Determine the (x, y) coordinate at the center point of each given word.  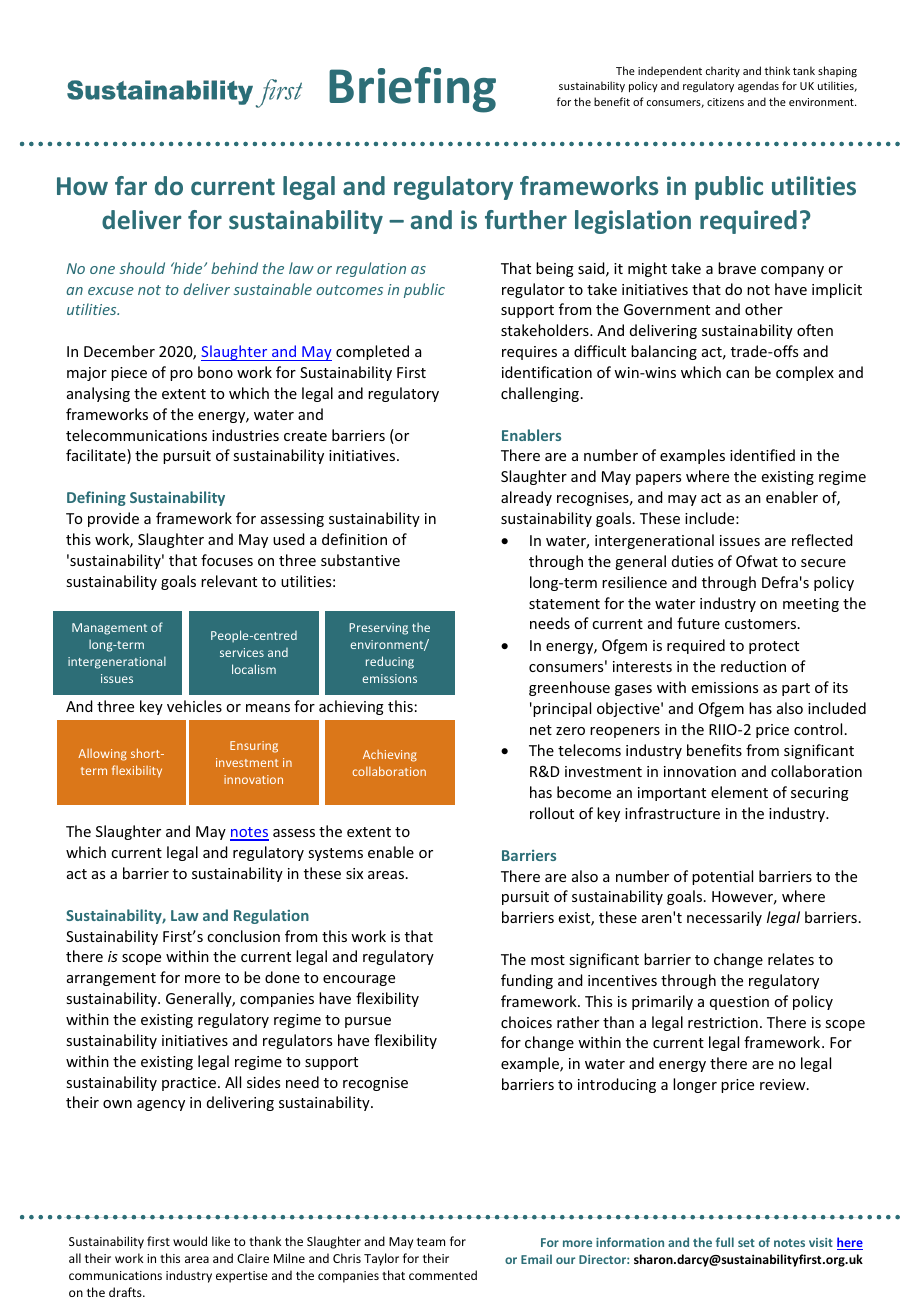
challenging (540, 394)
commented (443, 1275)
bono (215, 372)
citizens (725, 102)
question (739, 1003)
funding (527, 981)
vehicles (194, 706)
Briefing (412, 90)
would (190, 1241)
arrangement (111, 979)
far (131, 185)
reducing (390, 662)
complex (805, 373)
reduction (753, 666)
